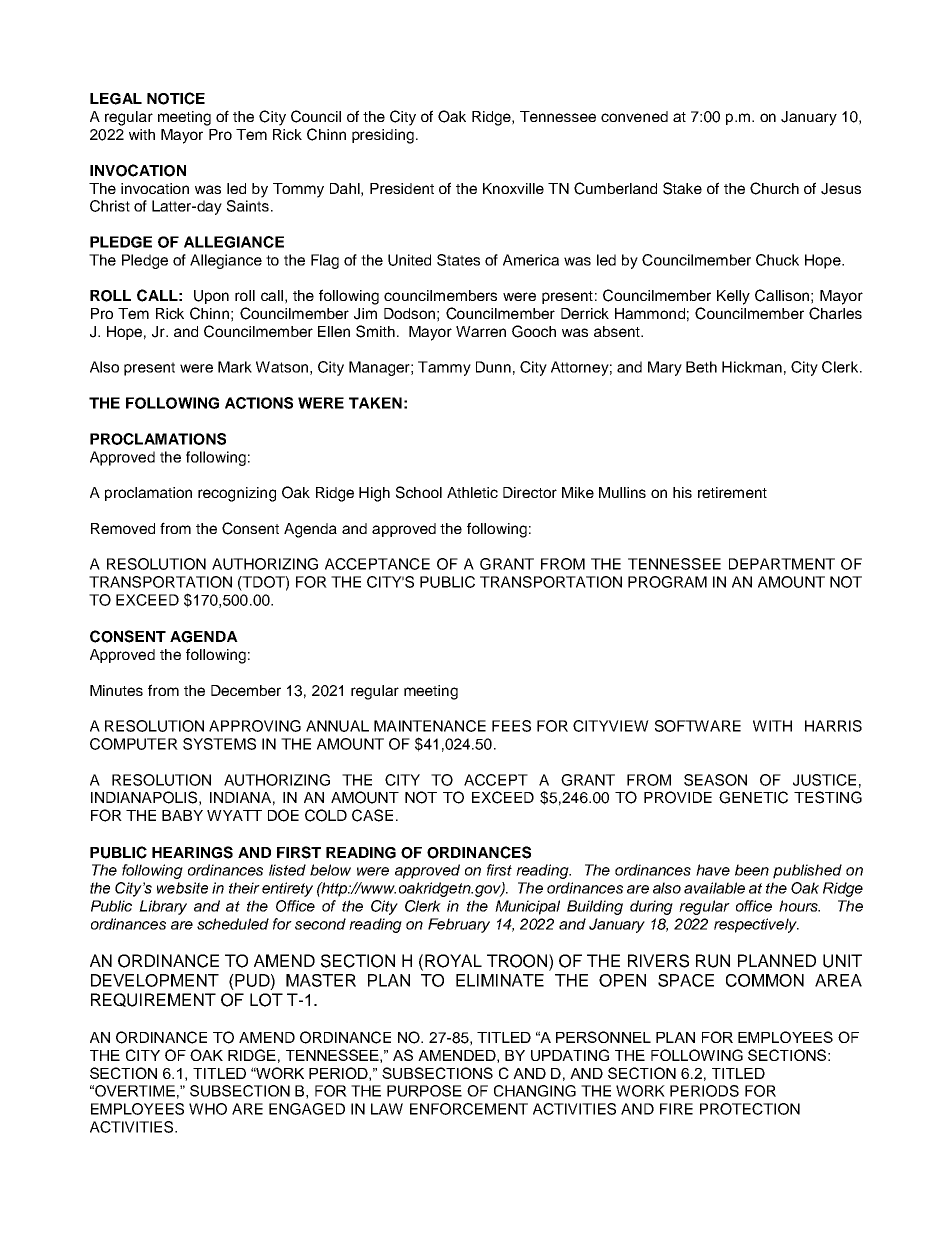 The height and width of the page is (1233, 952). Describe the element at coordinates (782, 564) in the page. I see `DEPARTMENT` at that location.
